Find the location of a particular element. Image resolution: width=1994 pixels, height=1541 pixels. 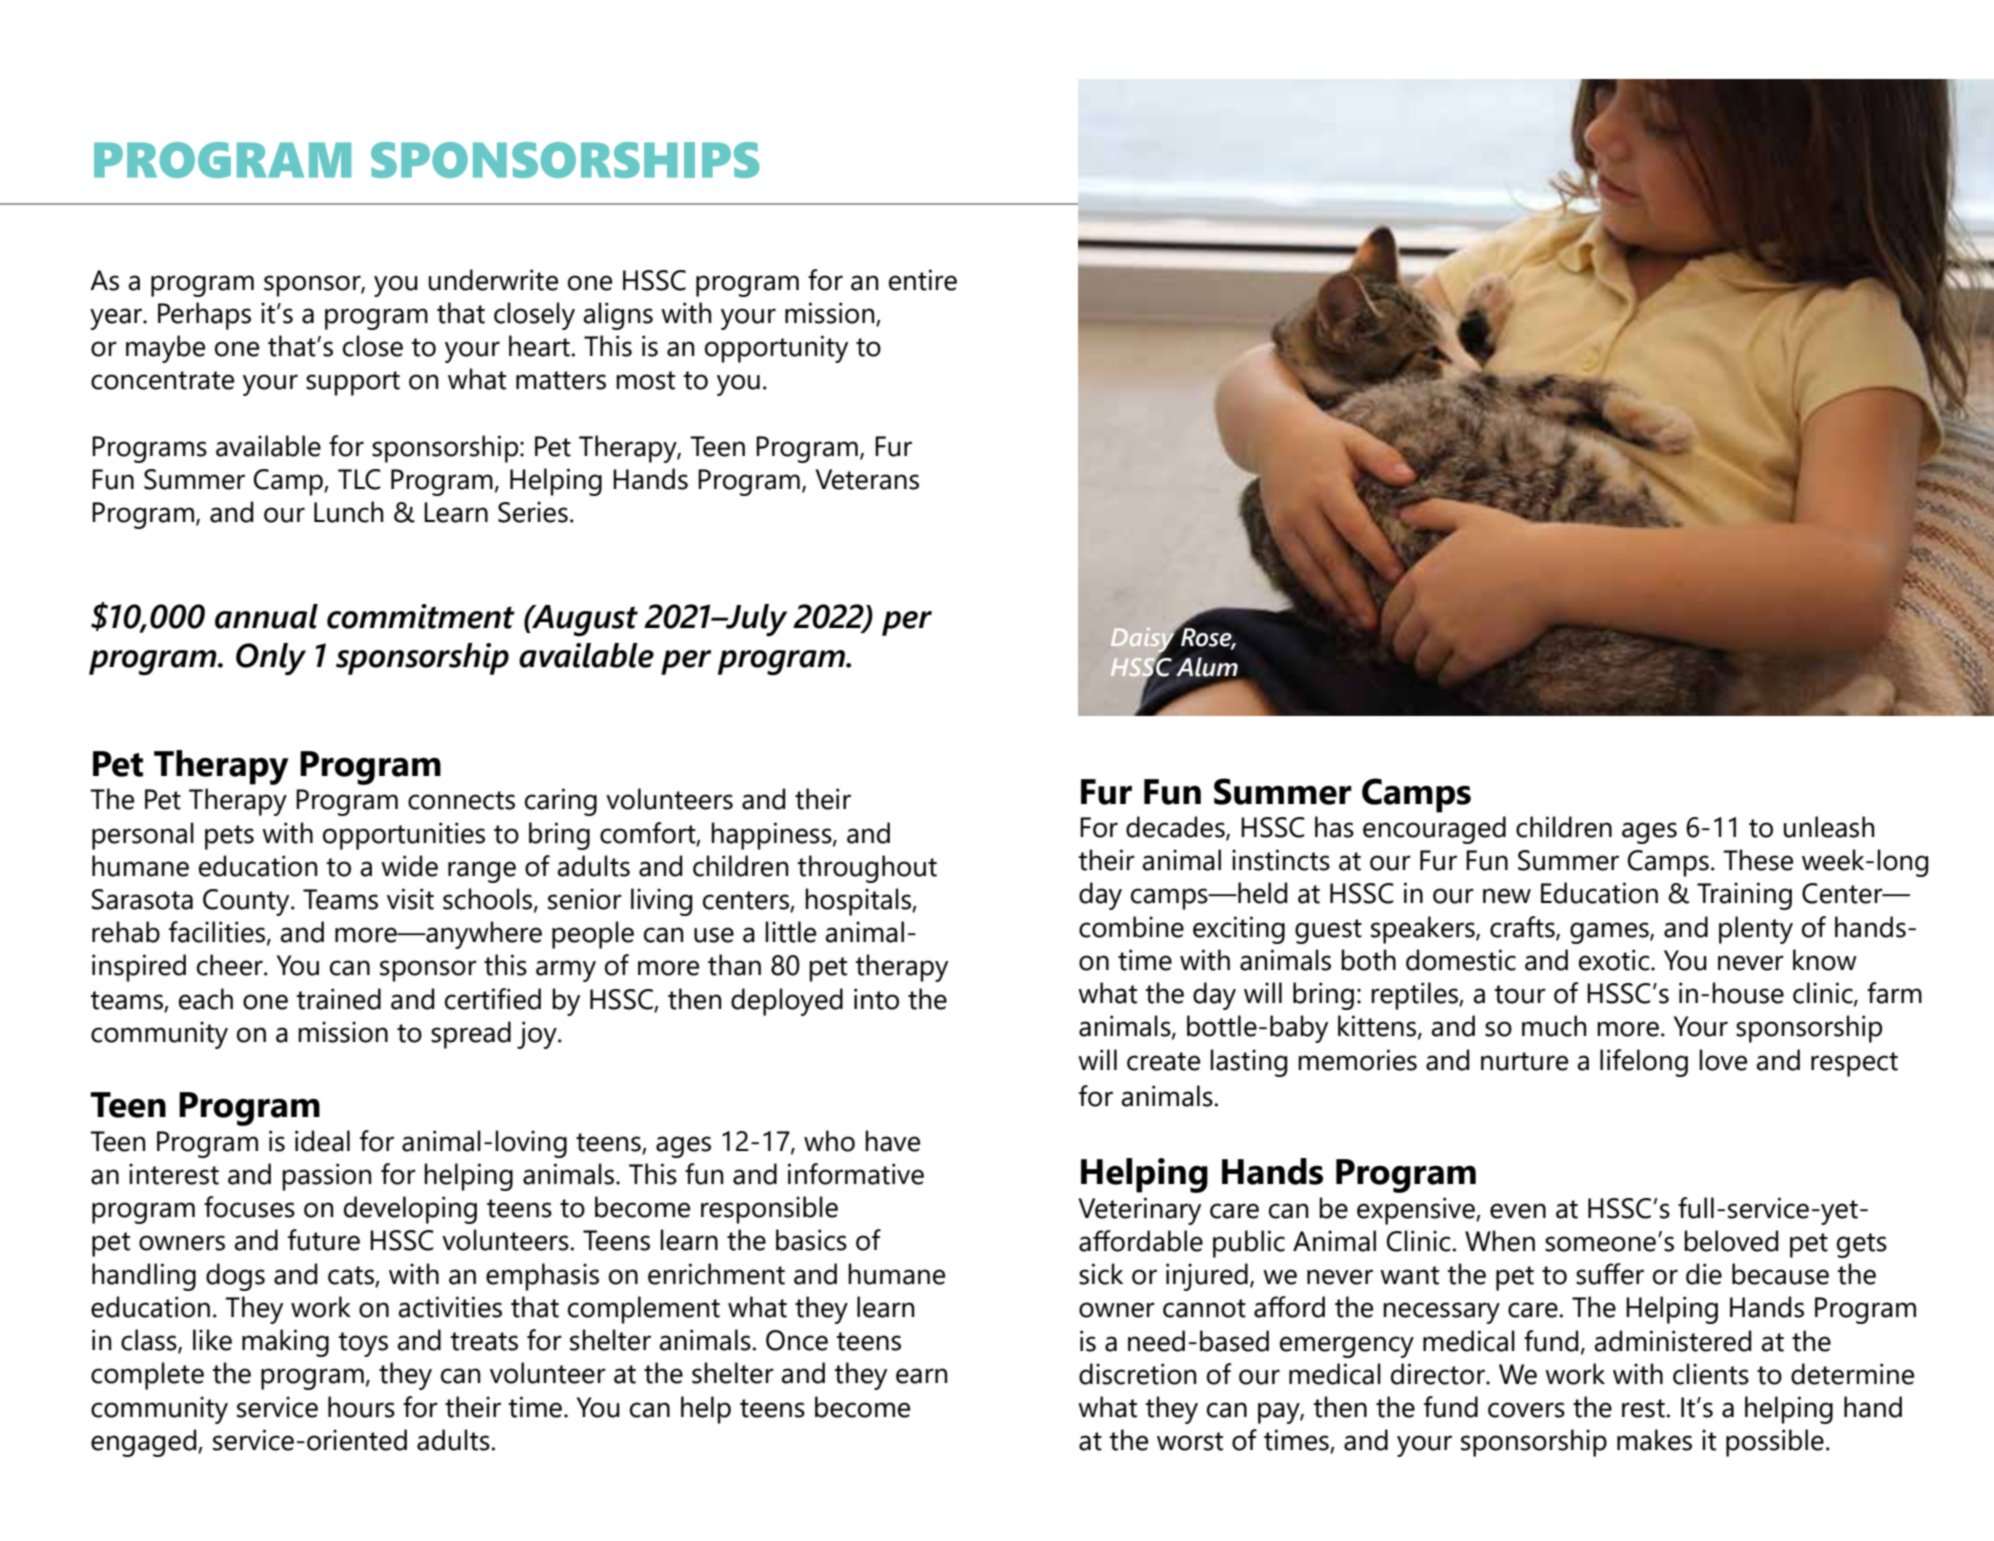

entire is located at coordinates (923, 280).
